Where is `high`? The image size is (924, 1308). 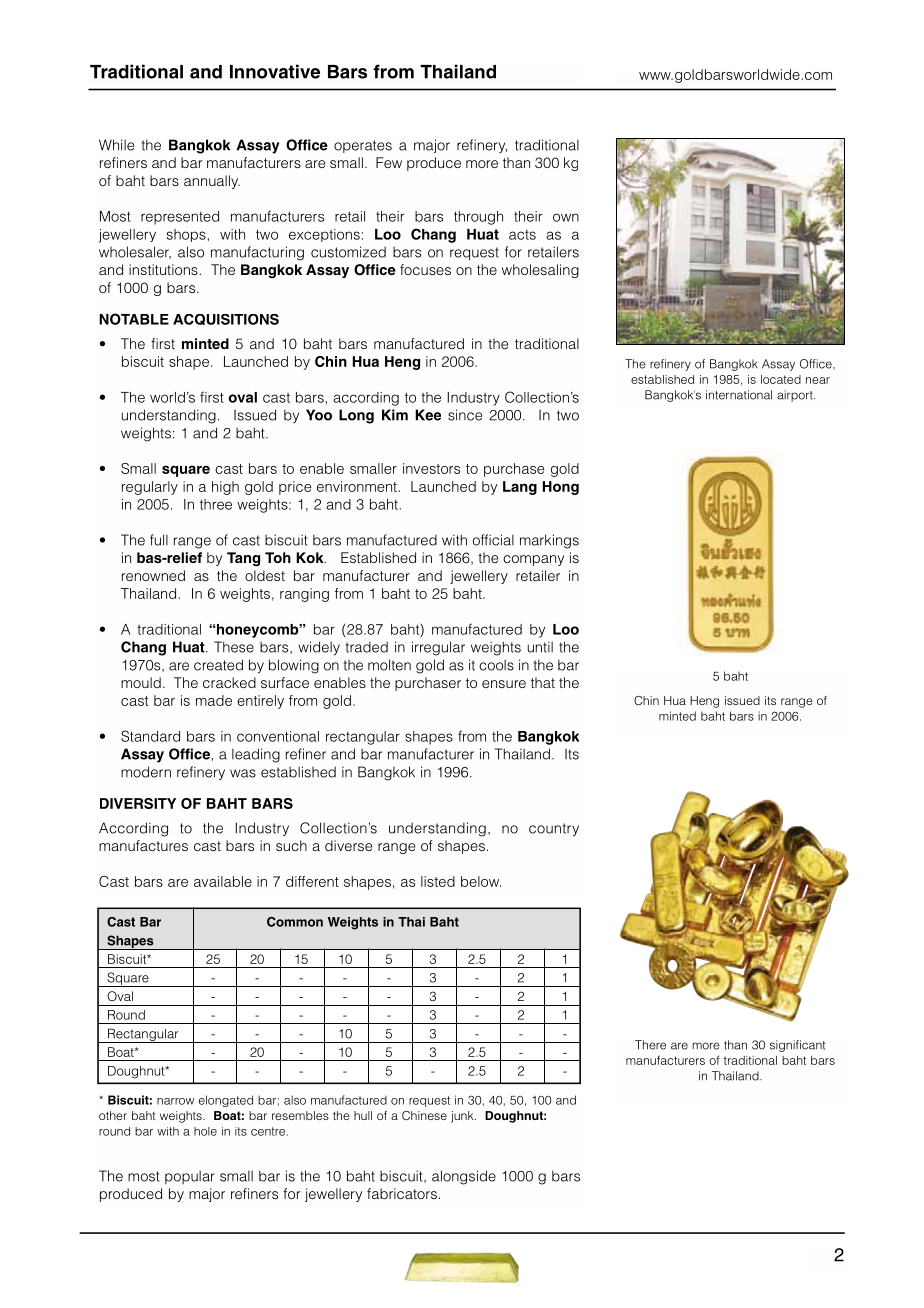 high is located at coordinates (225, 488).
